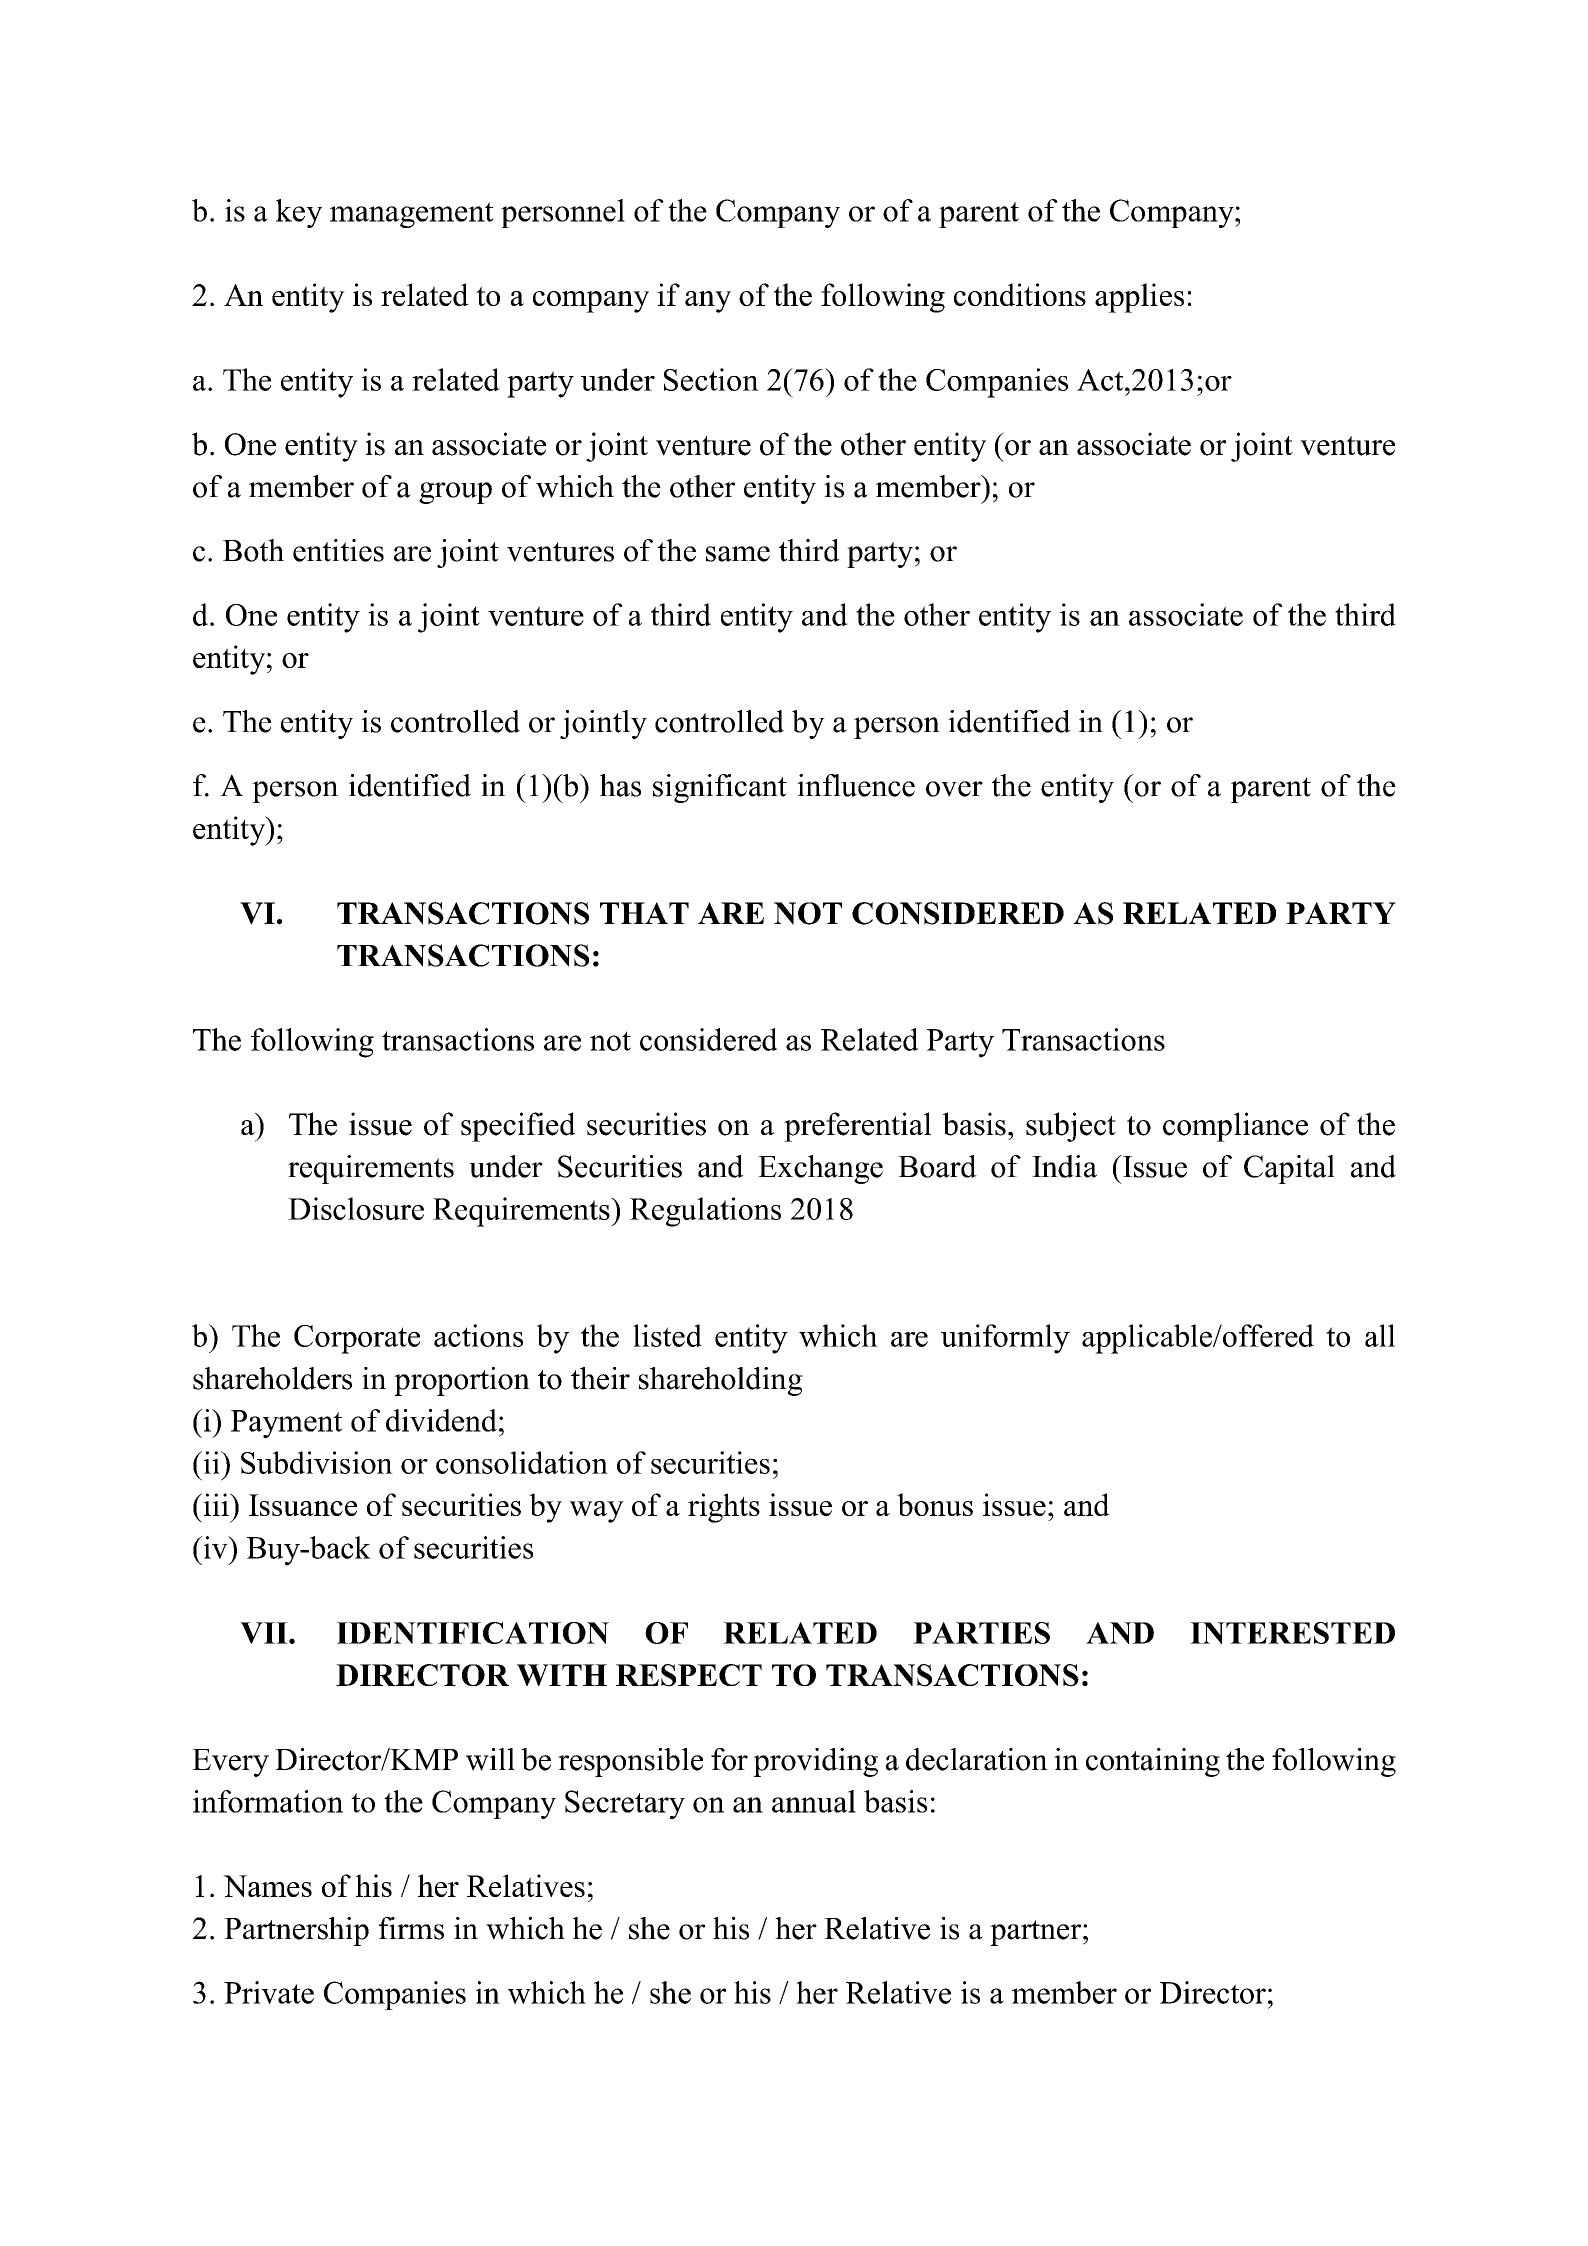  What do you see at coordinates (1139, 298) in the page?
I see `applies` at bounding box center [1139, 298].
